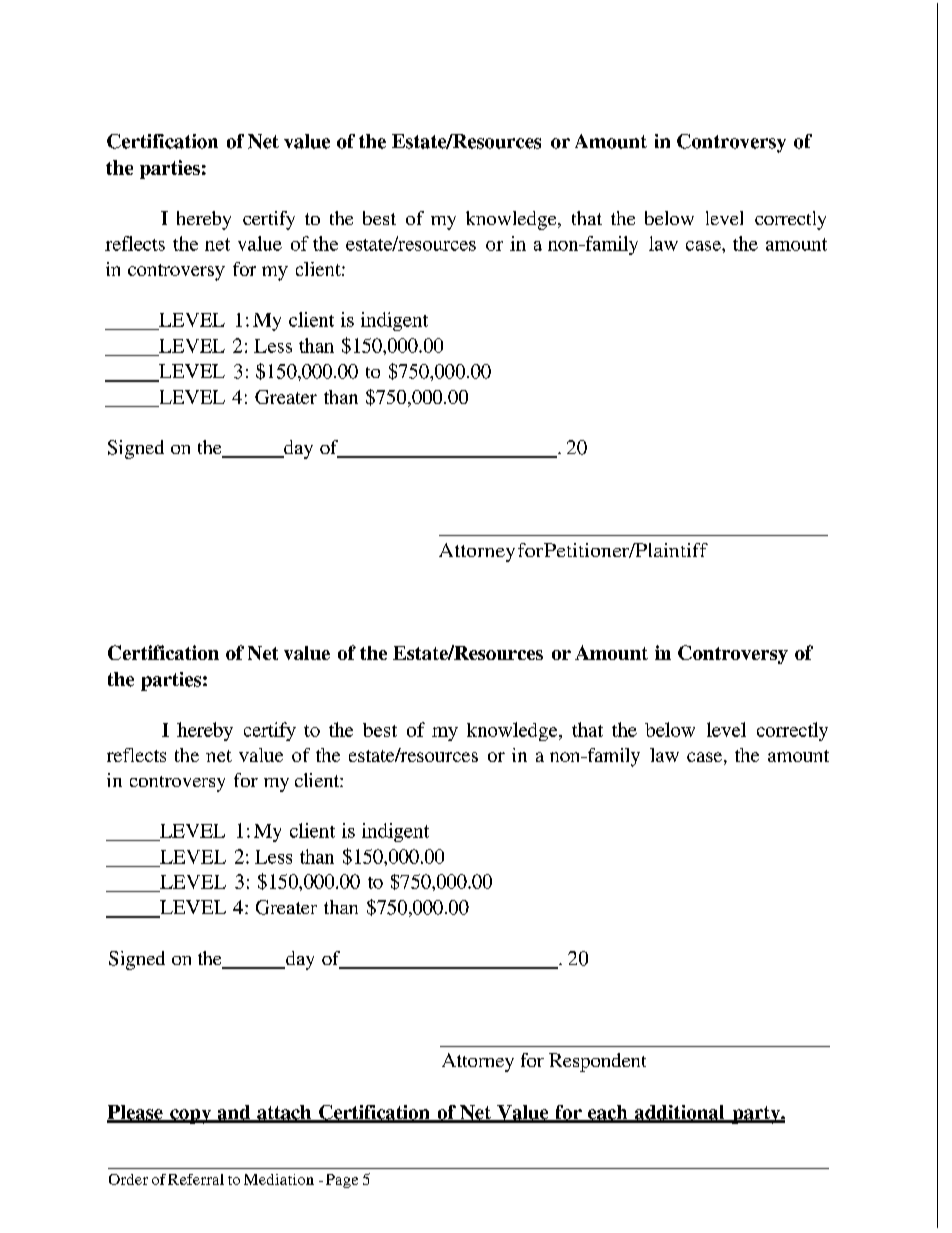 The height and width of the document is (1233, 952). What do you see at coordinates (128, 1179) in the document?
I see `Order` at bounding box center [128, 1179].
